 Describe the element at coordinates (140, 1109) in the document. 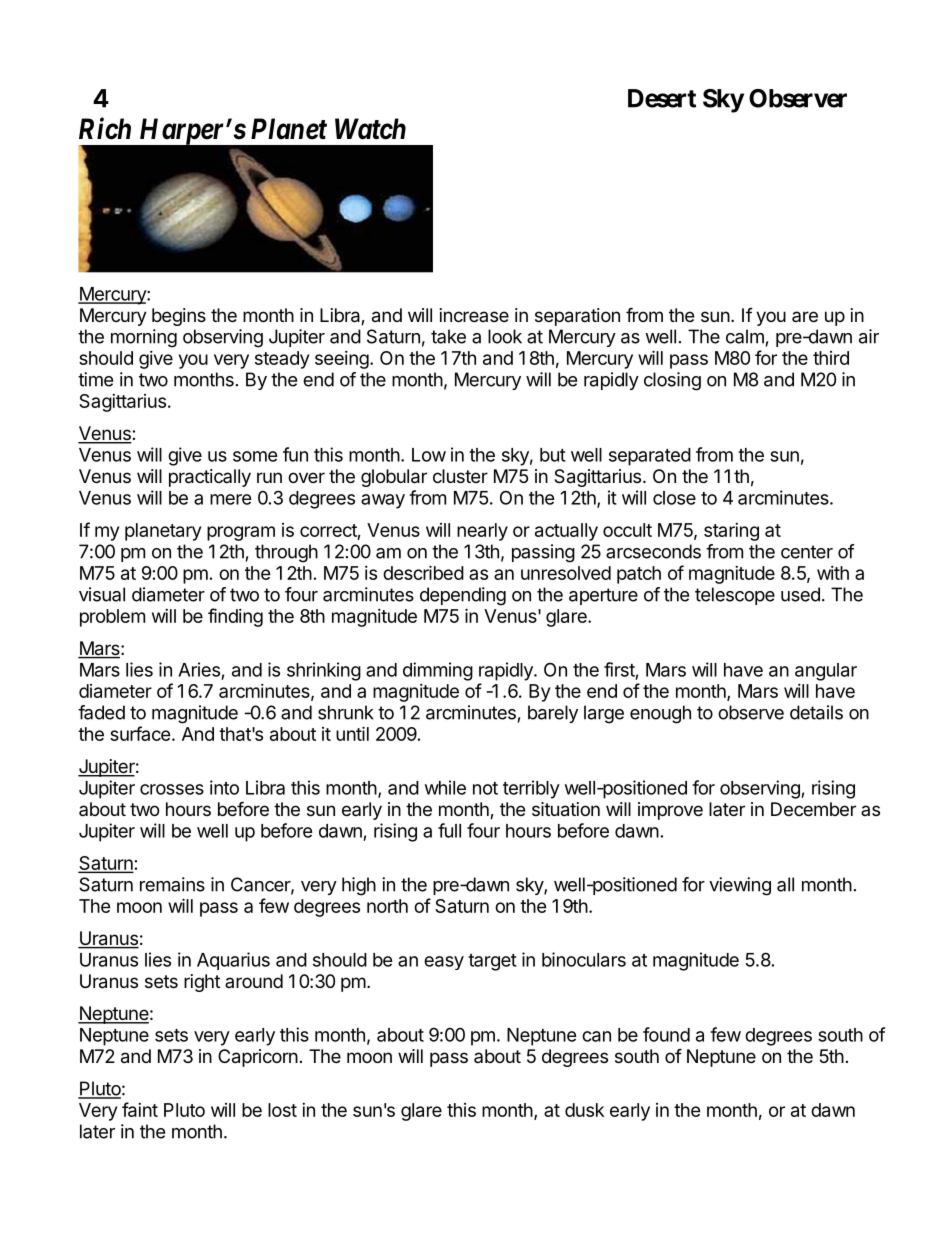

I see `faint` at that location.
